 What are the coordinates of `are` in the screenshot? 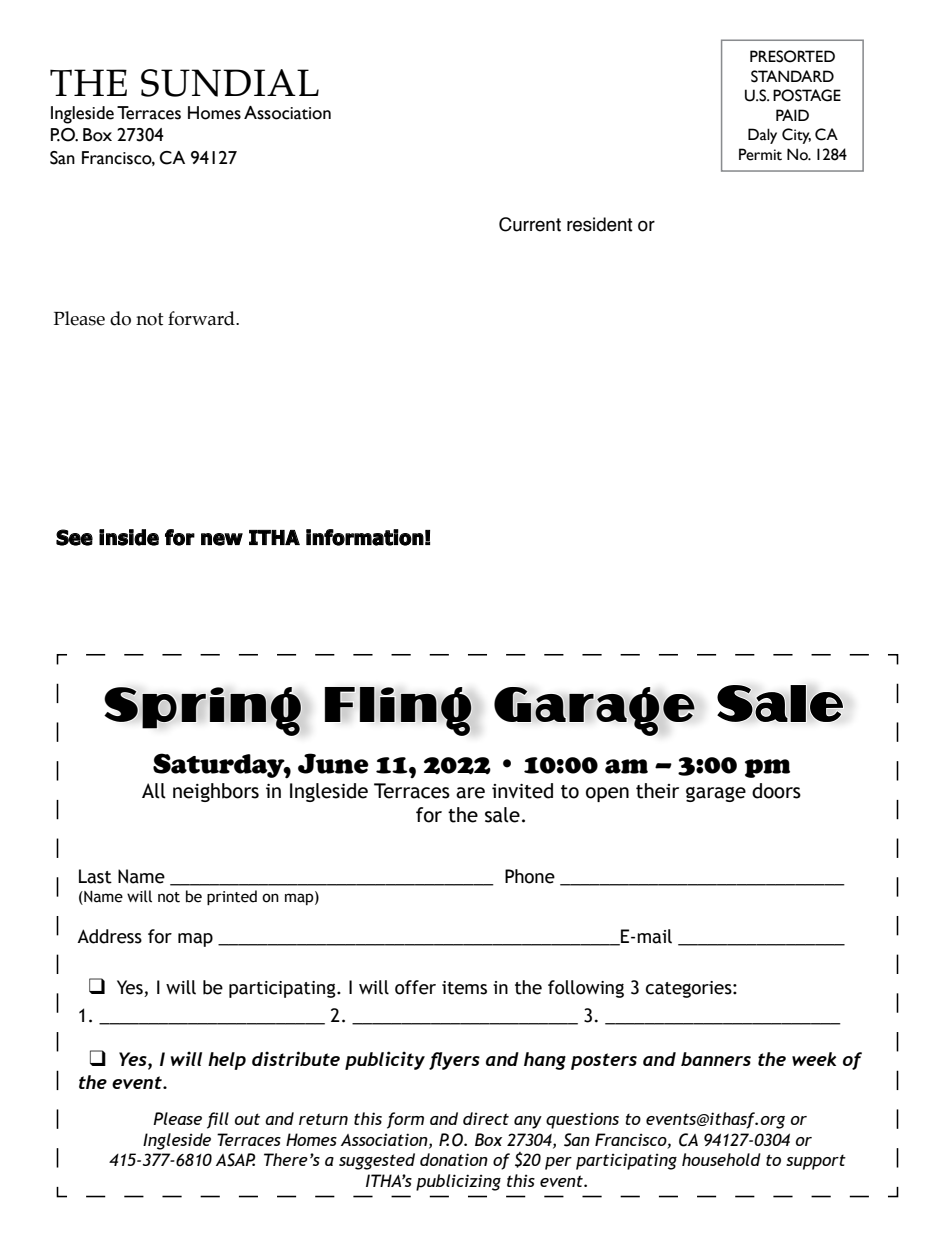 It's located at (470, 793).
